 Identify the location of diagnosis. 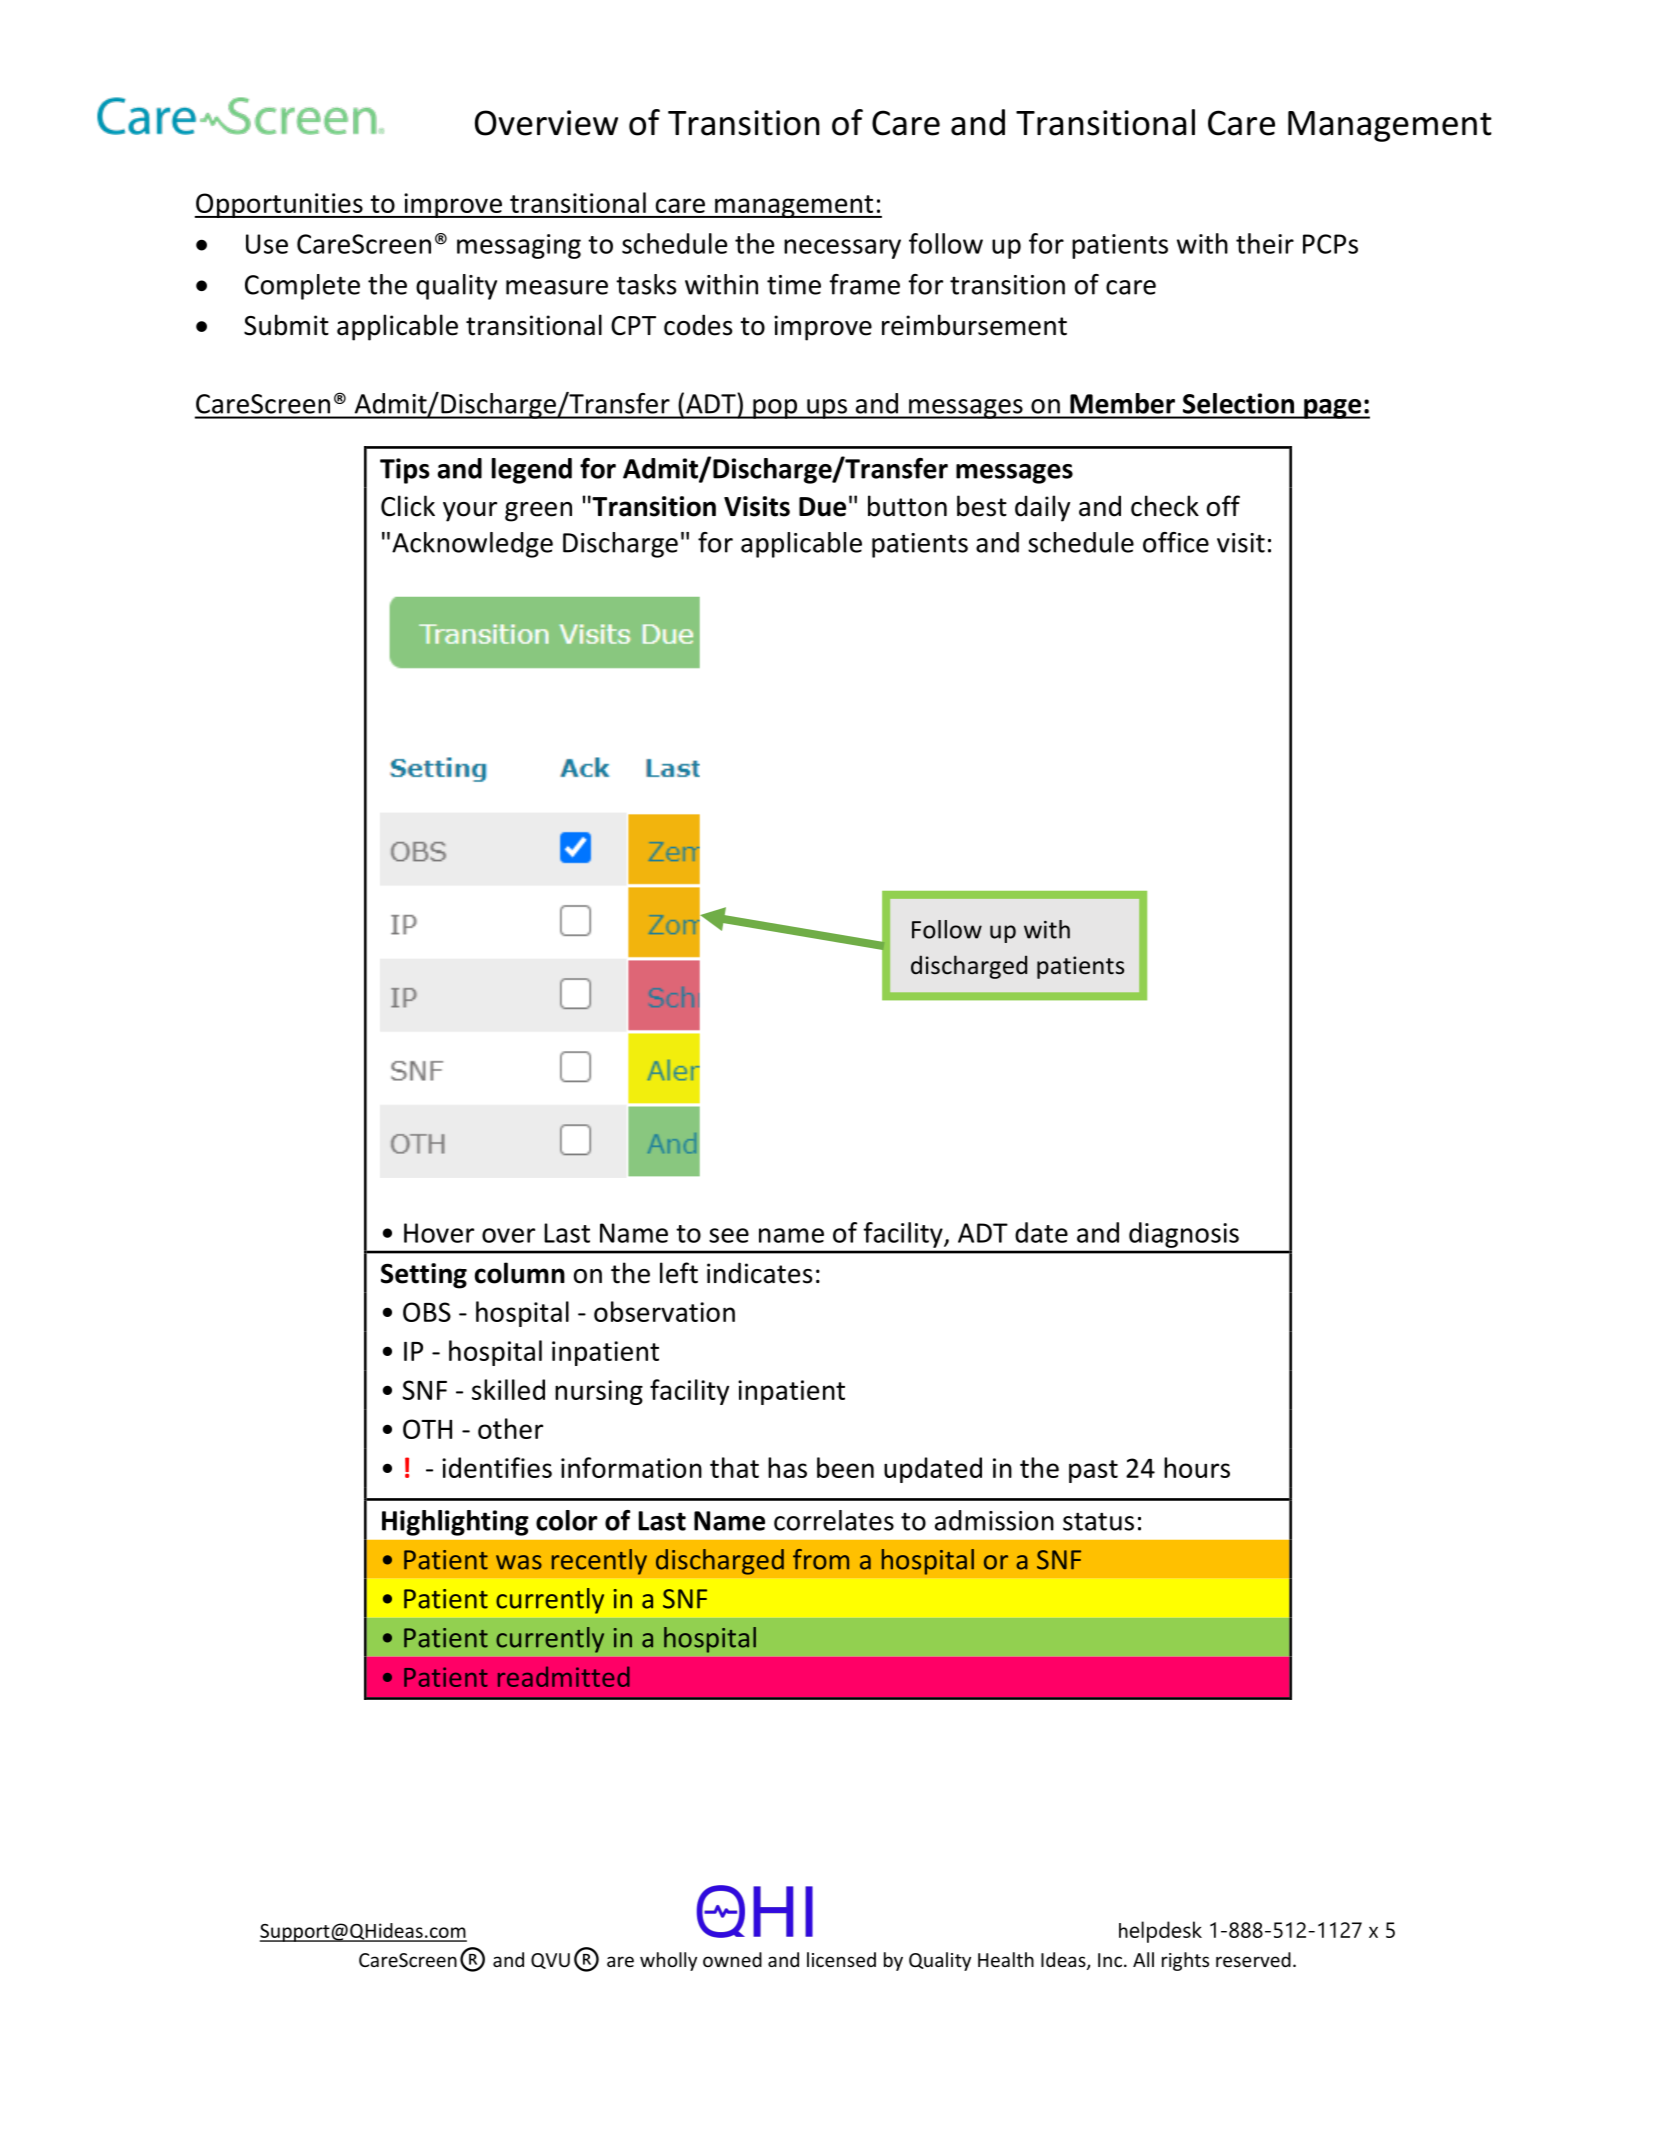
(1184, 1235).
